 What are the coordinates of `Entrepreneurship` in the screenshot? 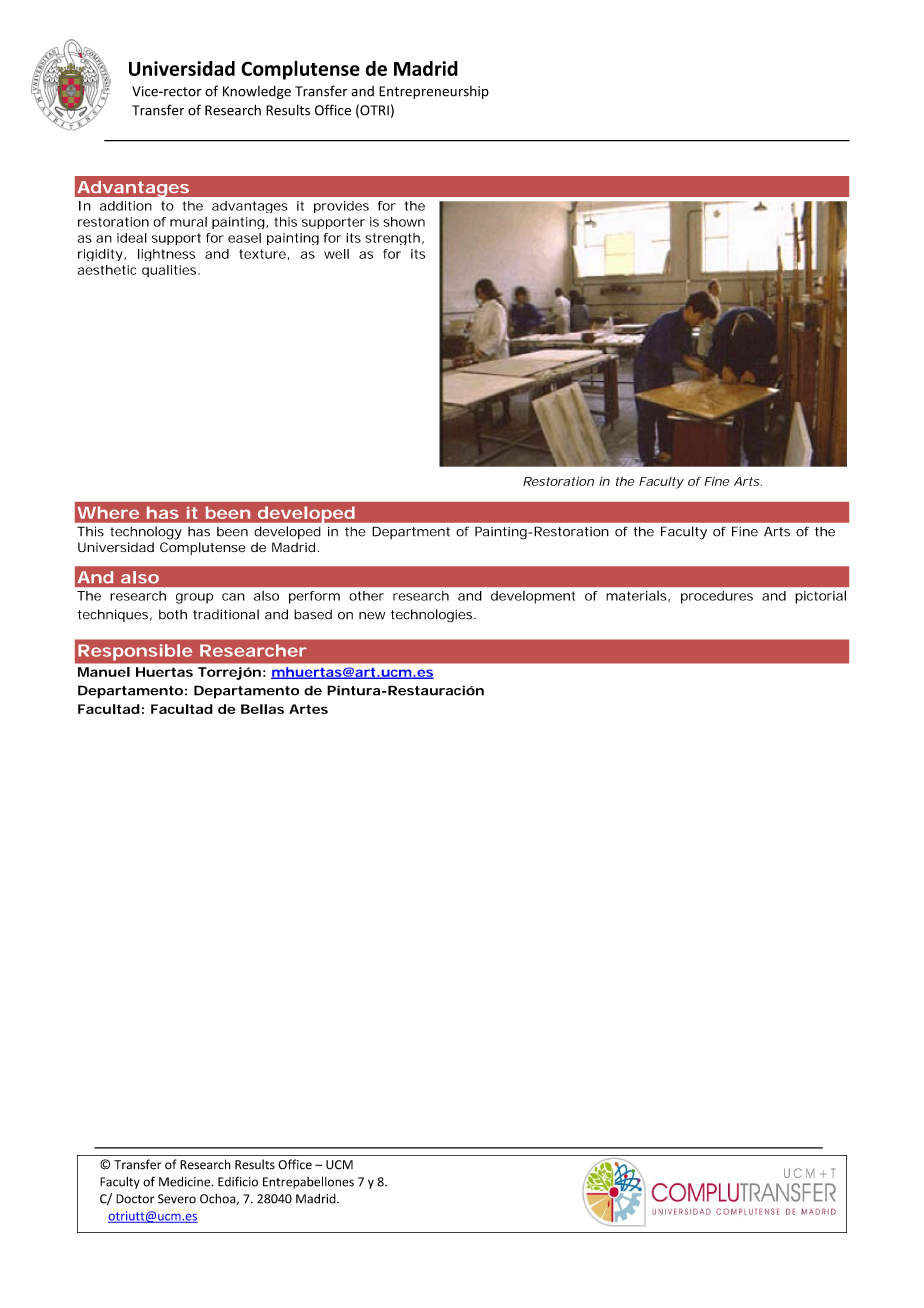 It's located at (434, 92).
